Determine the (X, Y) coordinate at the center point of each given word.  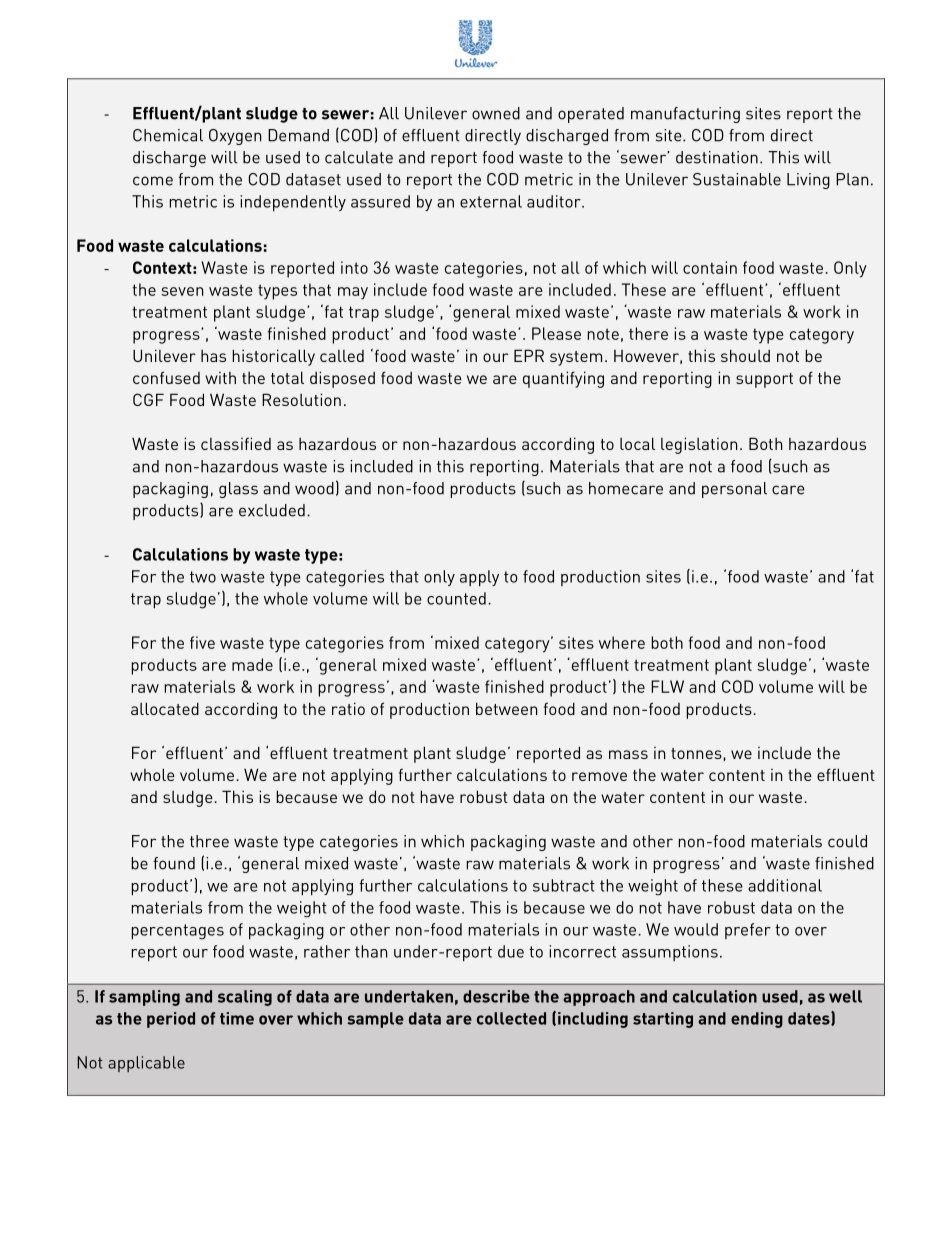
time (237, 1018)
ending (757, 1020)
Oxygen (235, 137)
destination (717, 157)
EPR (529, 355)
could (847, 841)
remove (599, 776)
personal (734, 490)
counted (456, 598)
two (203, 577)
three (209, 841)
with (220, 378)
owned (496, 113)
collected (511, 1018)
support (764, 380)
